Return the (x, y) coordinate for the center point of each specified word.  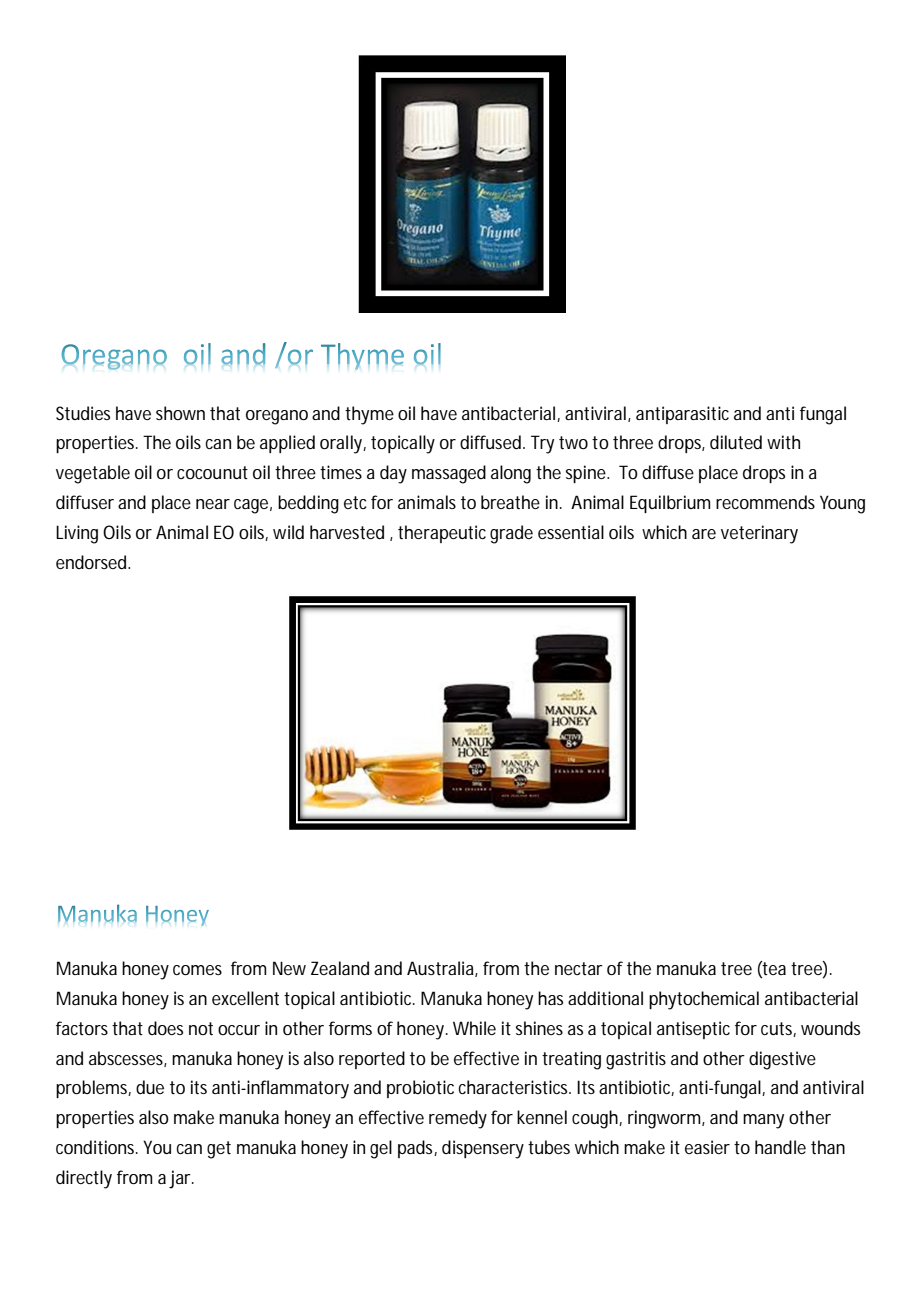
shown (180, 413)
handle (780, 1147)
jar (181, 1179)
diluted (736, 442)
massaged (449, 474)
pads (417, 1149)
